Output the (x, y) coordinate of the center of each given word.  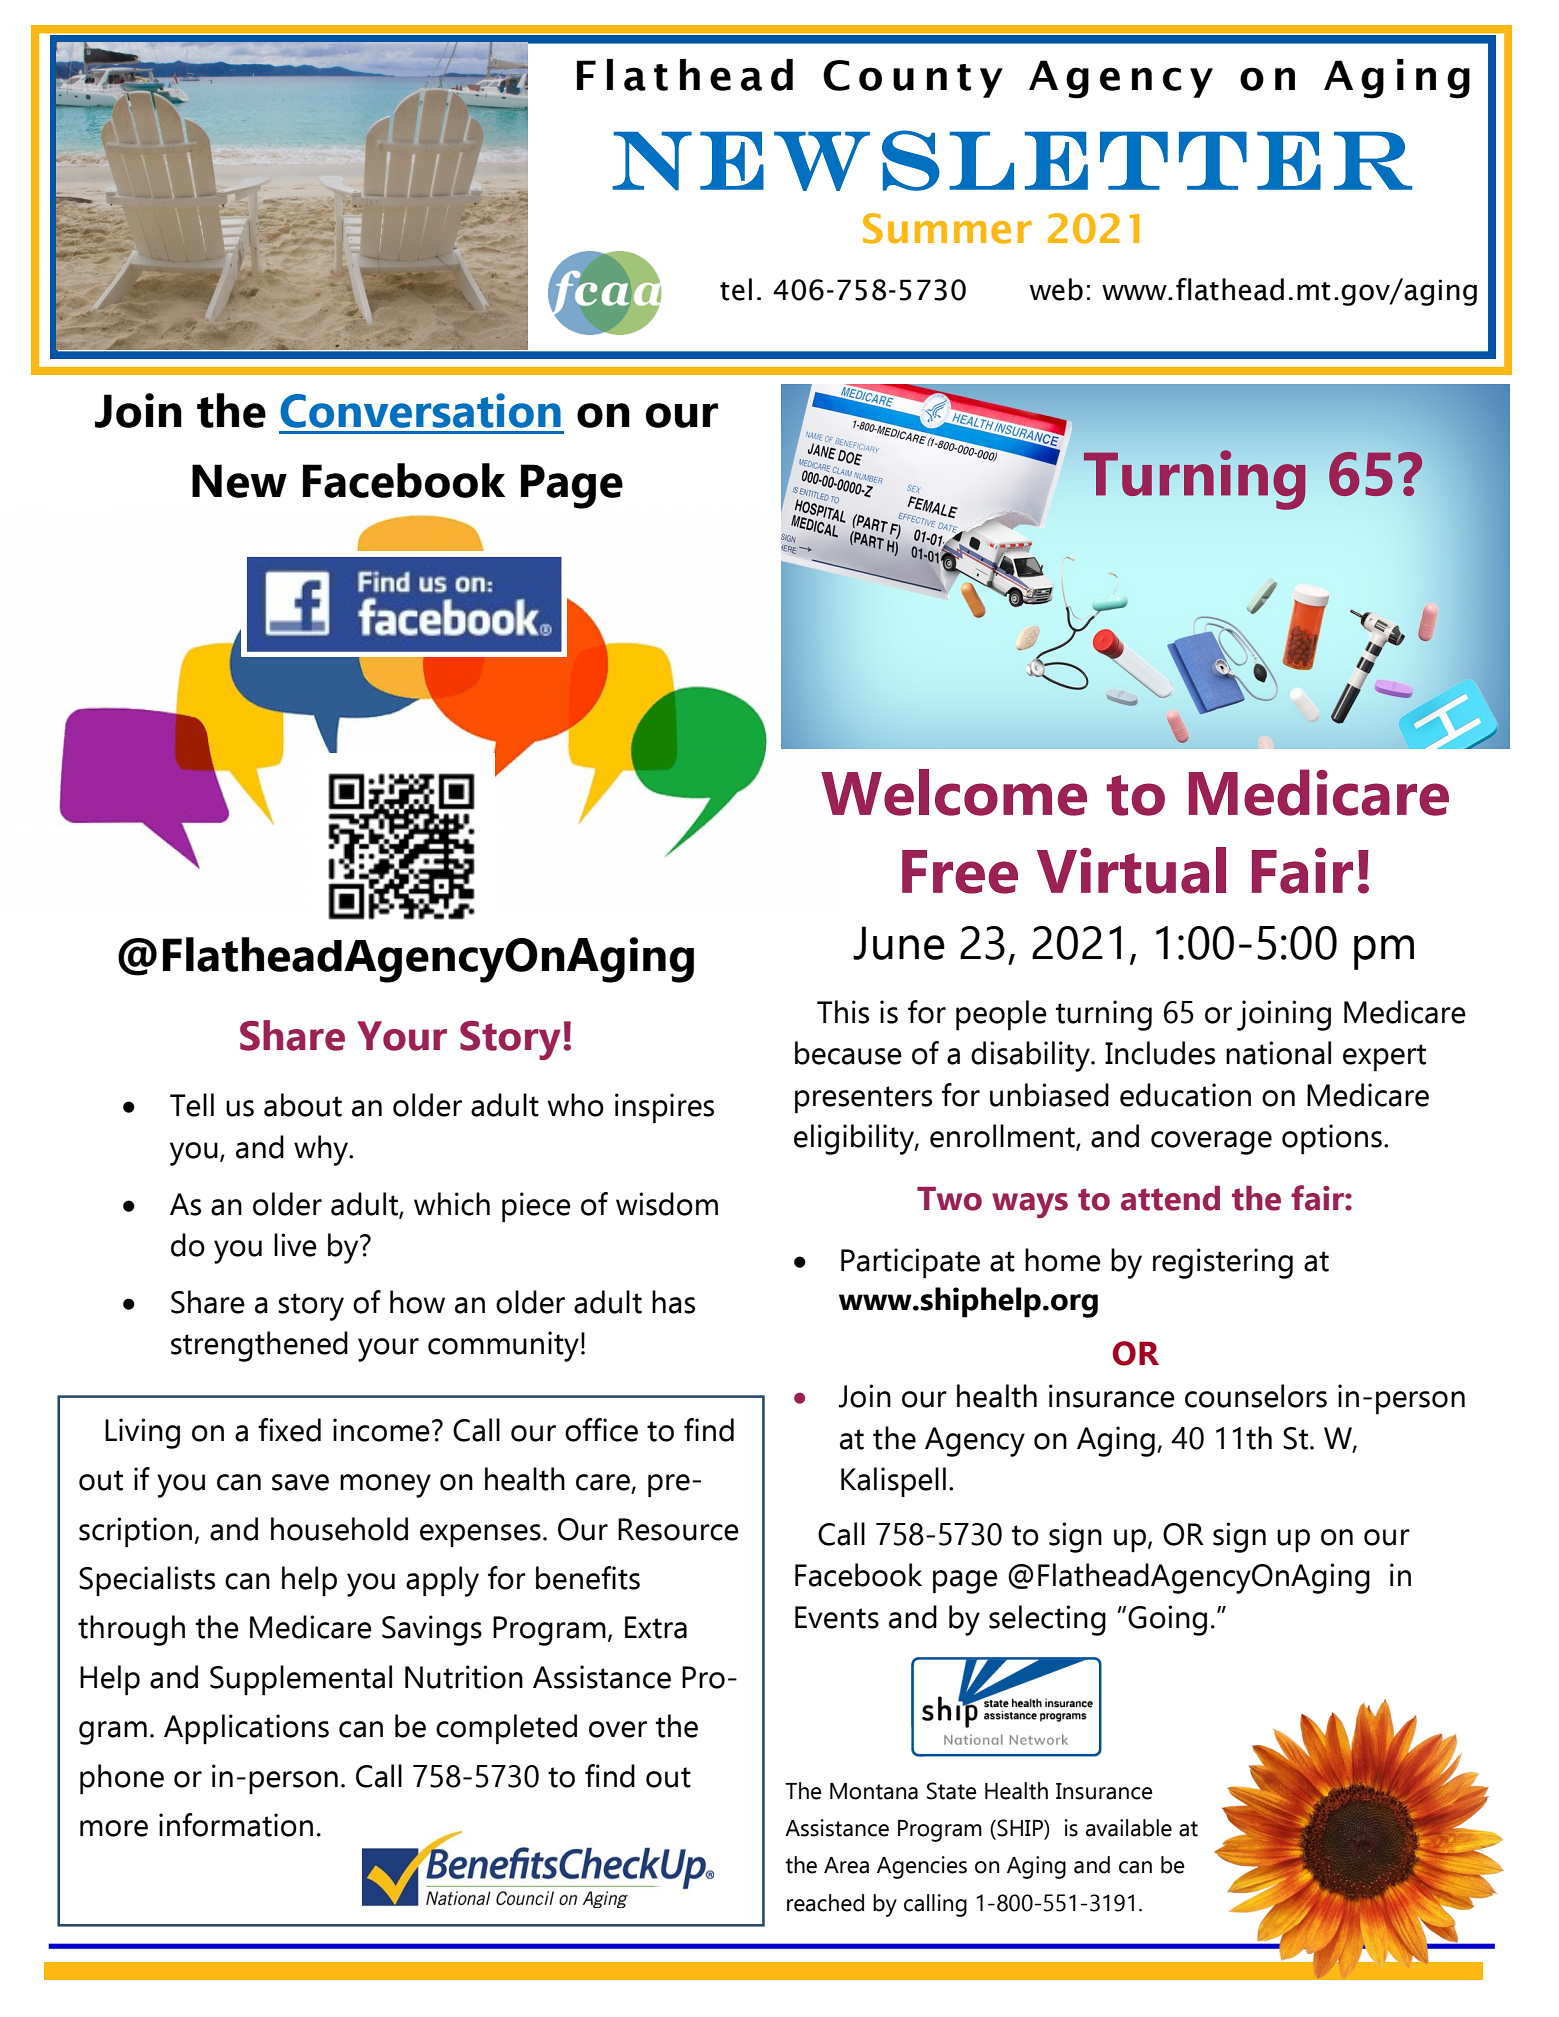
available (1129, 1828)
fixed (289, 1430)
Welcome (954, 792)
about (303, 1105)
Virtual (1131, 870)
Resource (678, 1529)
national (1278, 1053)
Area (846, 1865)
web (1056, 289)
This (843, 1012)
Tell (192, 1105)
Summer (947, 228)
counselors (1256, 1396)
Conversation (420, 410)
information (236, 1825)
